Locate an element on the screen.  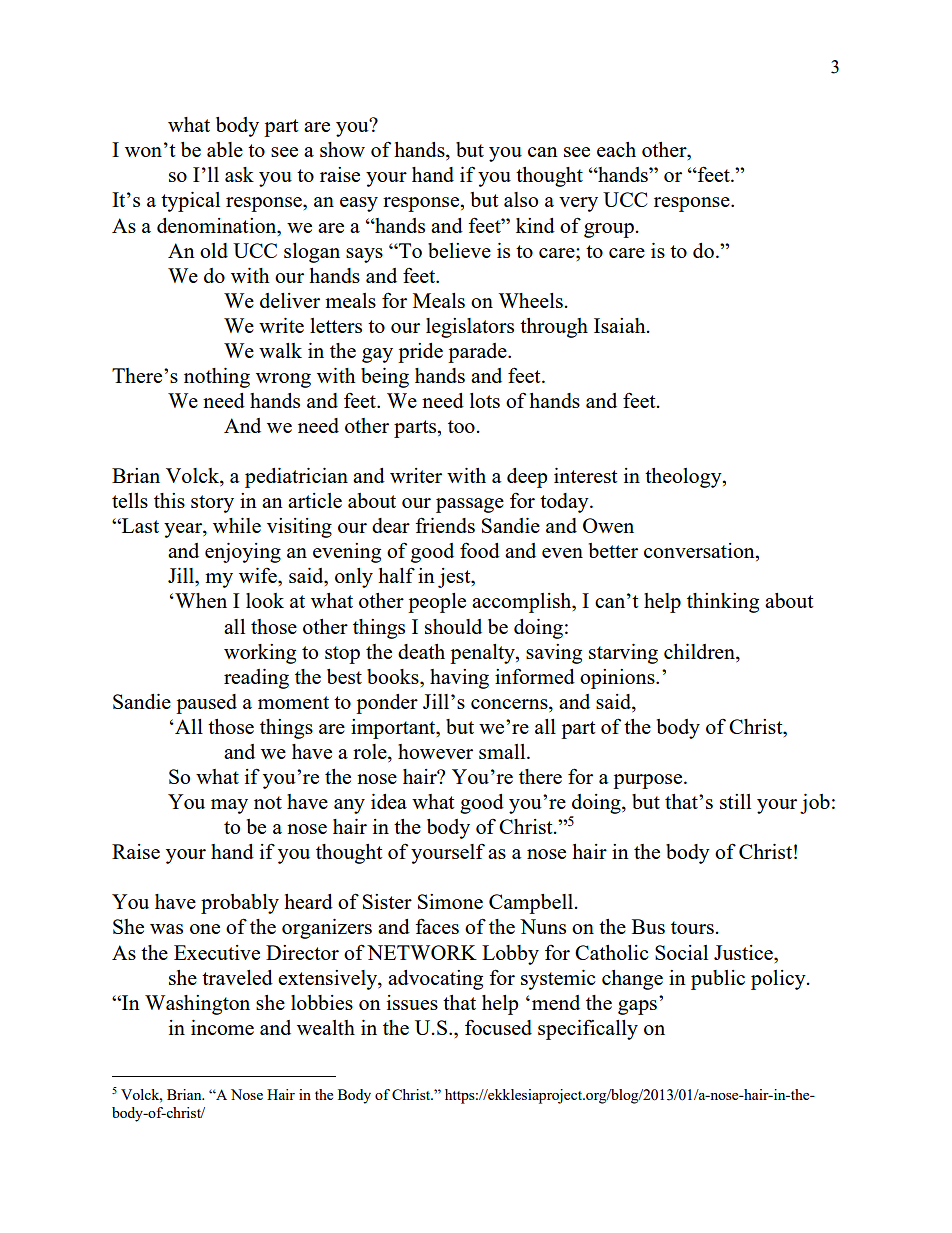
still is located at coordinates (735, 801).
